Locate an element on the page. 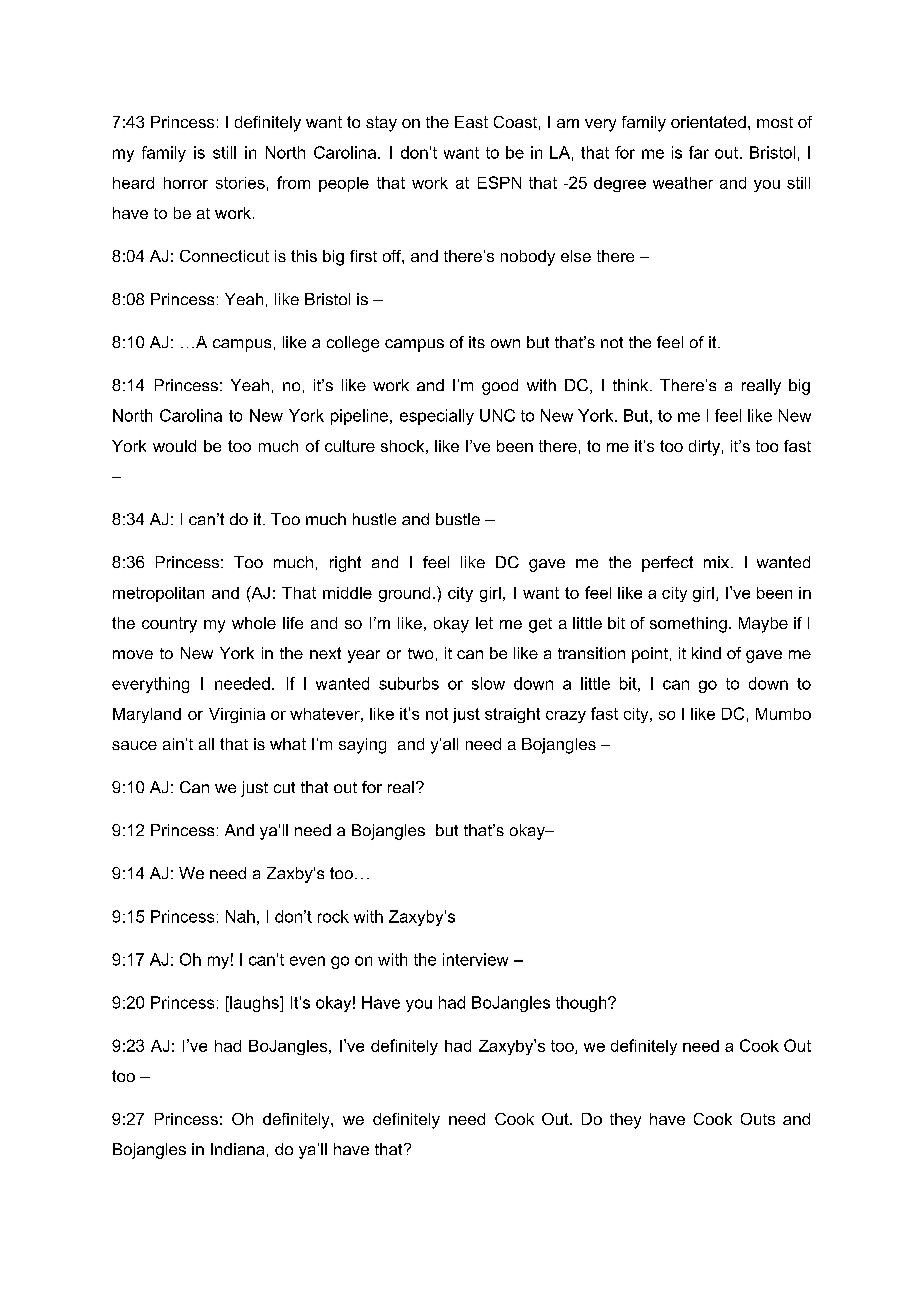 The image size is (924, 1308). far is located at coordinates (699, 152).
